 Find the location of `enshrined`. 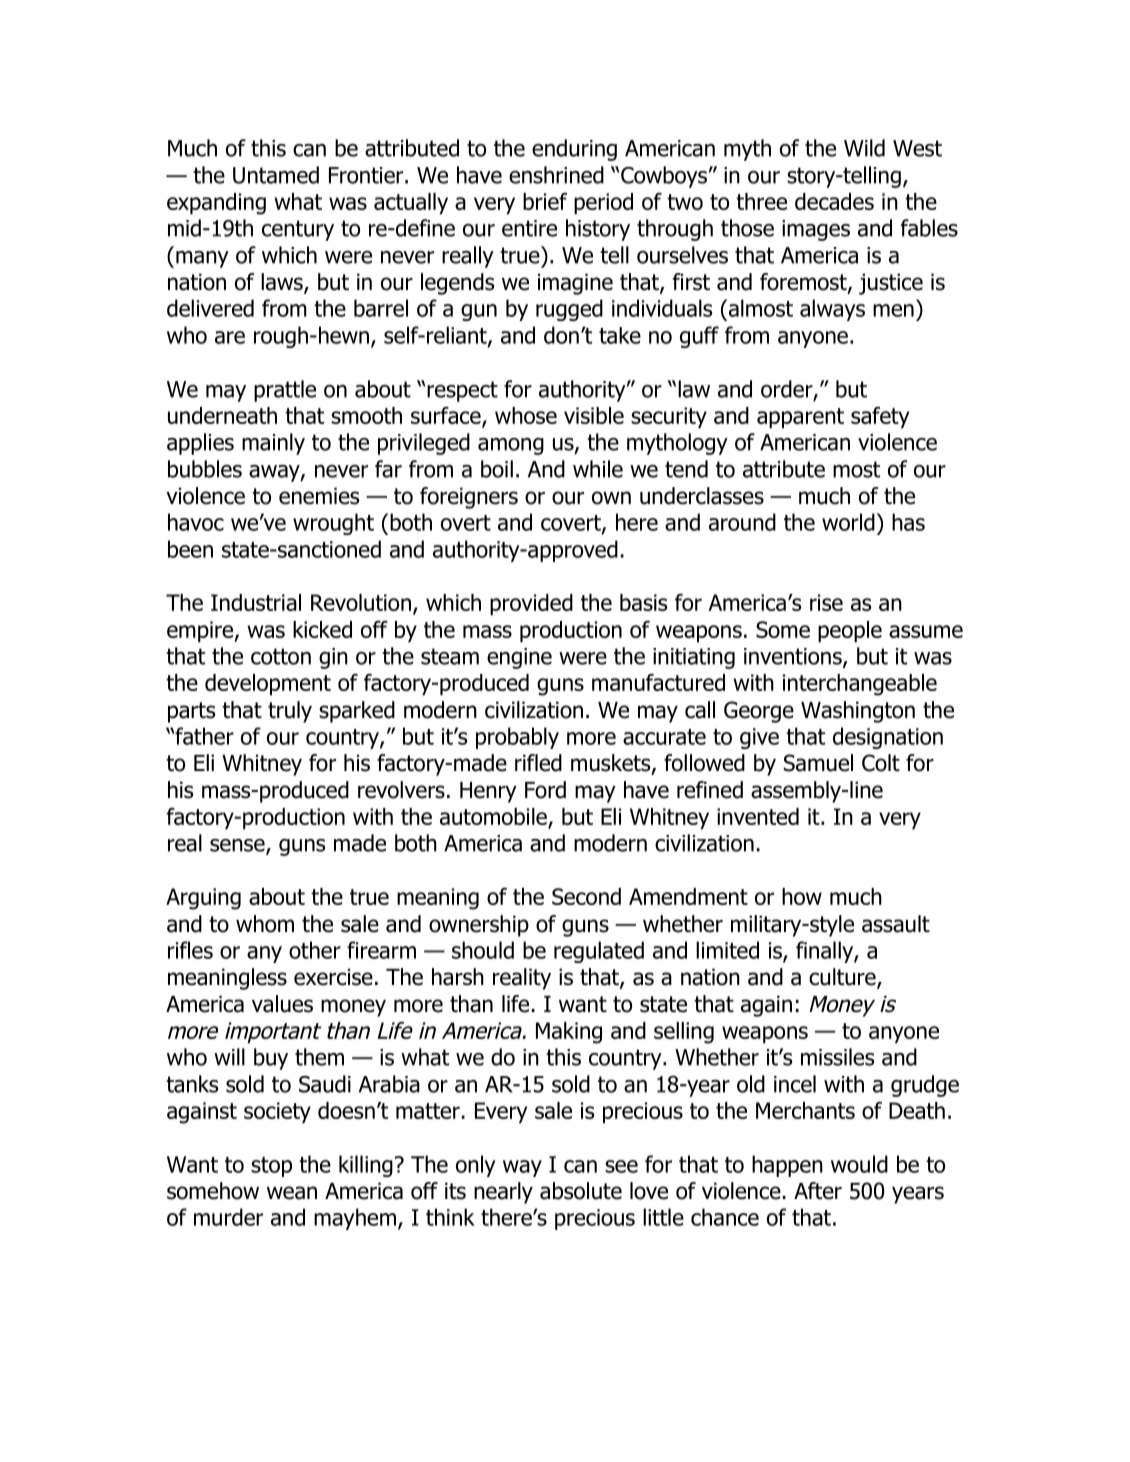

enshrined is located at coordinates (556, 175).
